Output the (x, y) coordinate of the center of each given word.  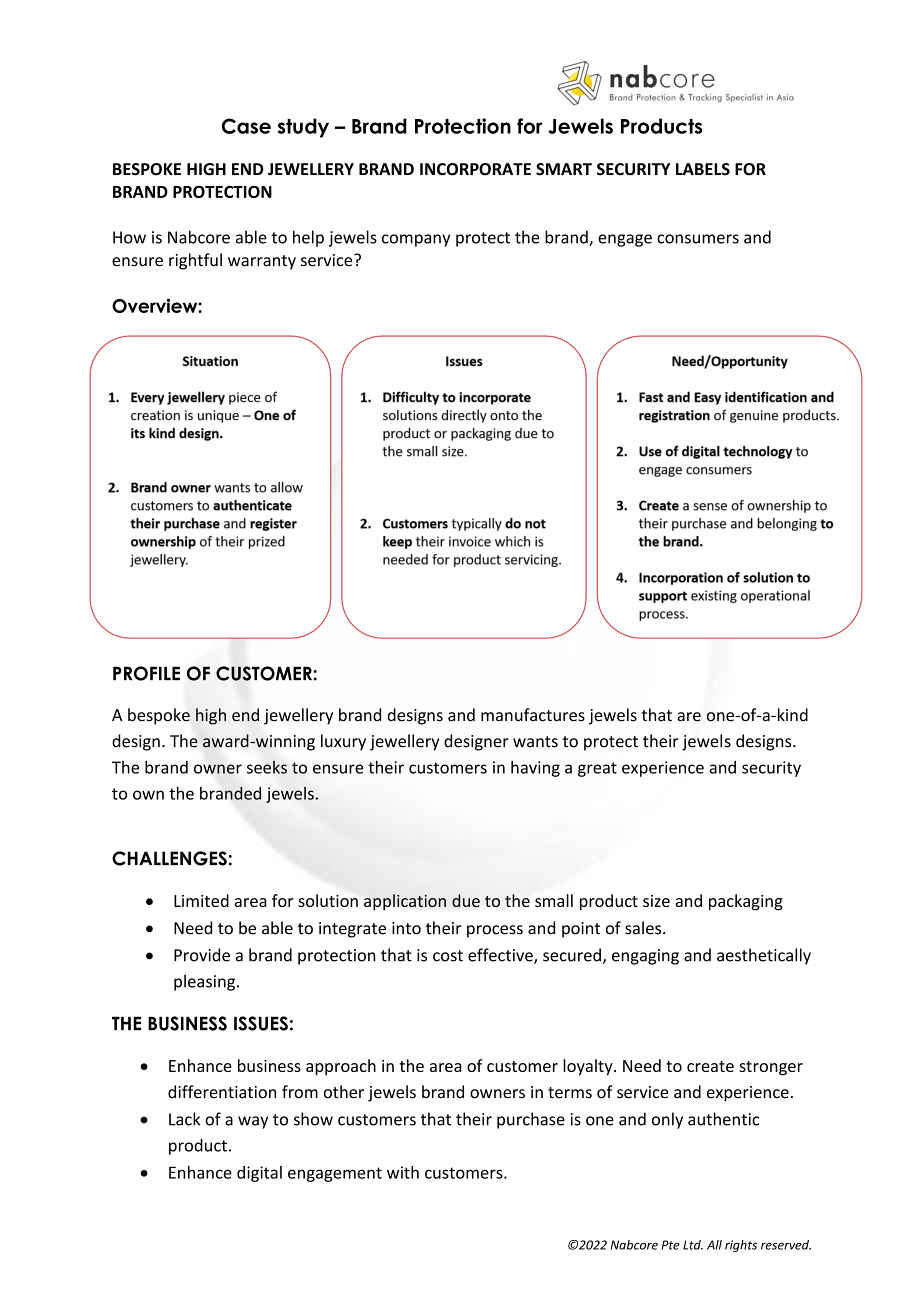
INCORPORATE (475, 169)
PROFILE (146, 673)
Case (246, 126)
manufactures (533, 715)
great (597, 769)
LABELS (703, 169)
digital (259, 1174)
